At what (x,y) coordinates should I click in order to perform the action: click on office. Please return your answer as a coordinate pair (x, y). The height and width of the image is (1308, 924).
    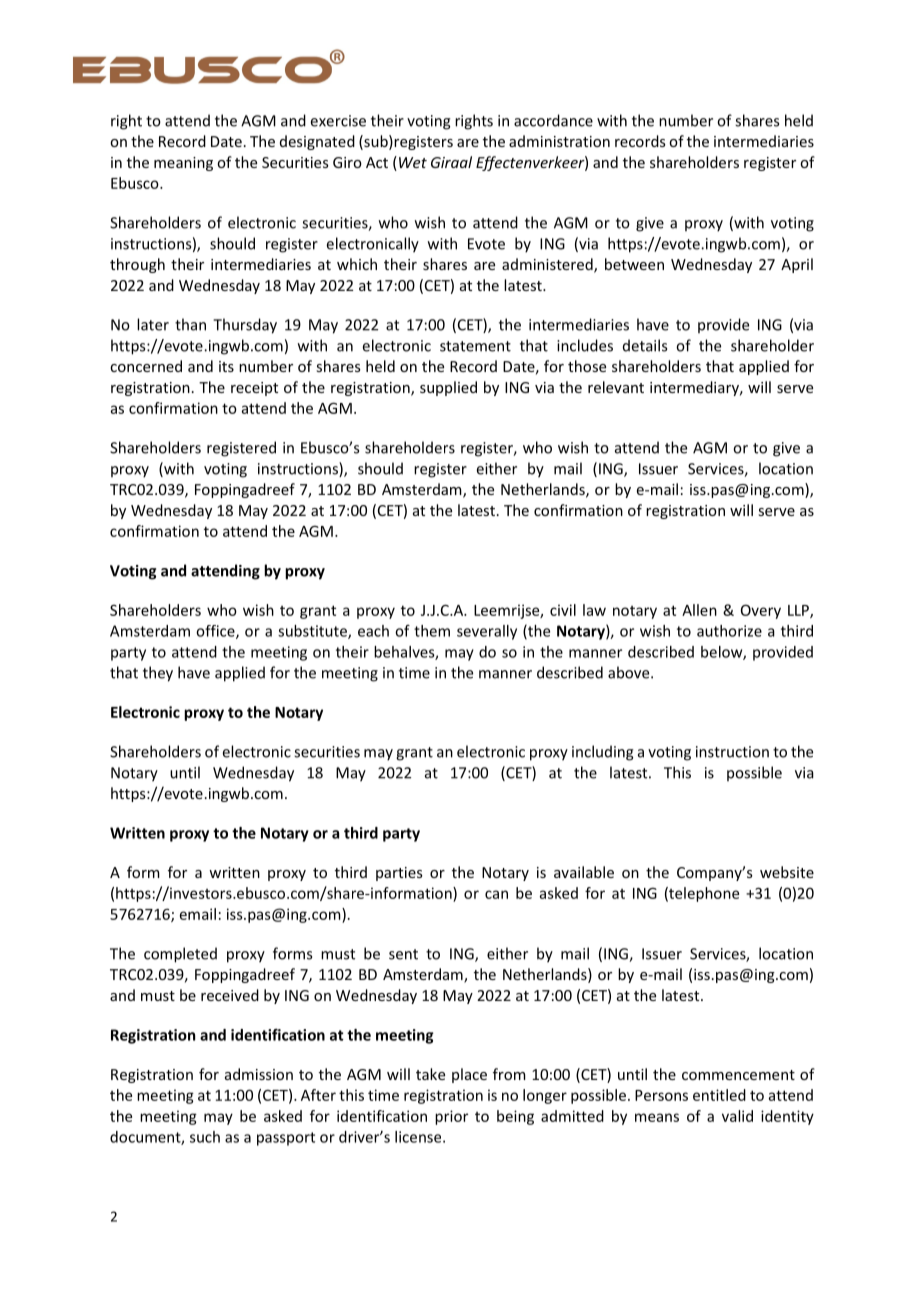
    Looking at the image, I should click on (216, 632).
